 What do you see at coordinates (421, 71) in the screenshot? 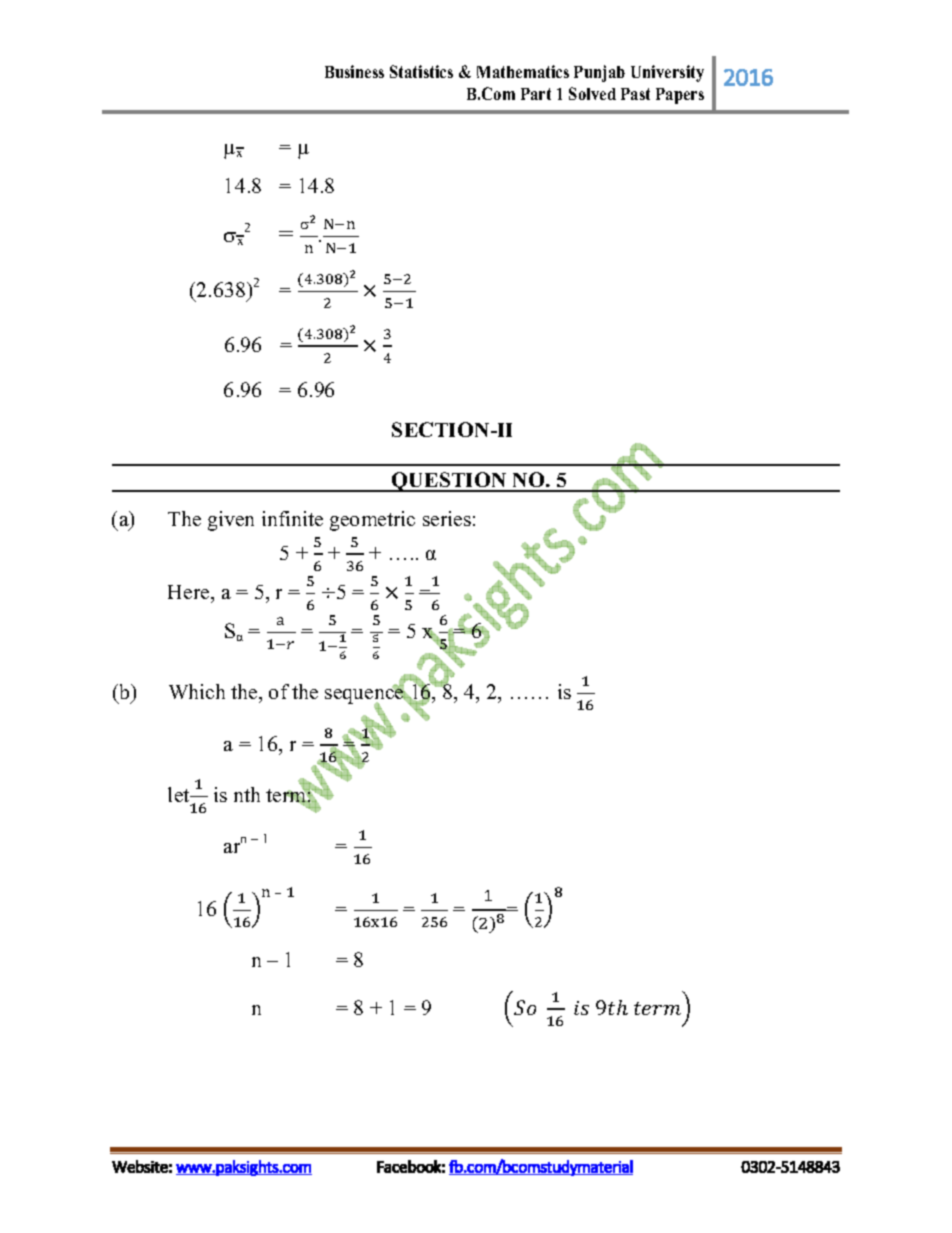
I see `Statistics` at bounding box center [421, 71].
